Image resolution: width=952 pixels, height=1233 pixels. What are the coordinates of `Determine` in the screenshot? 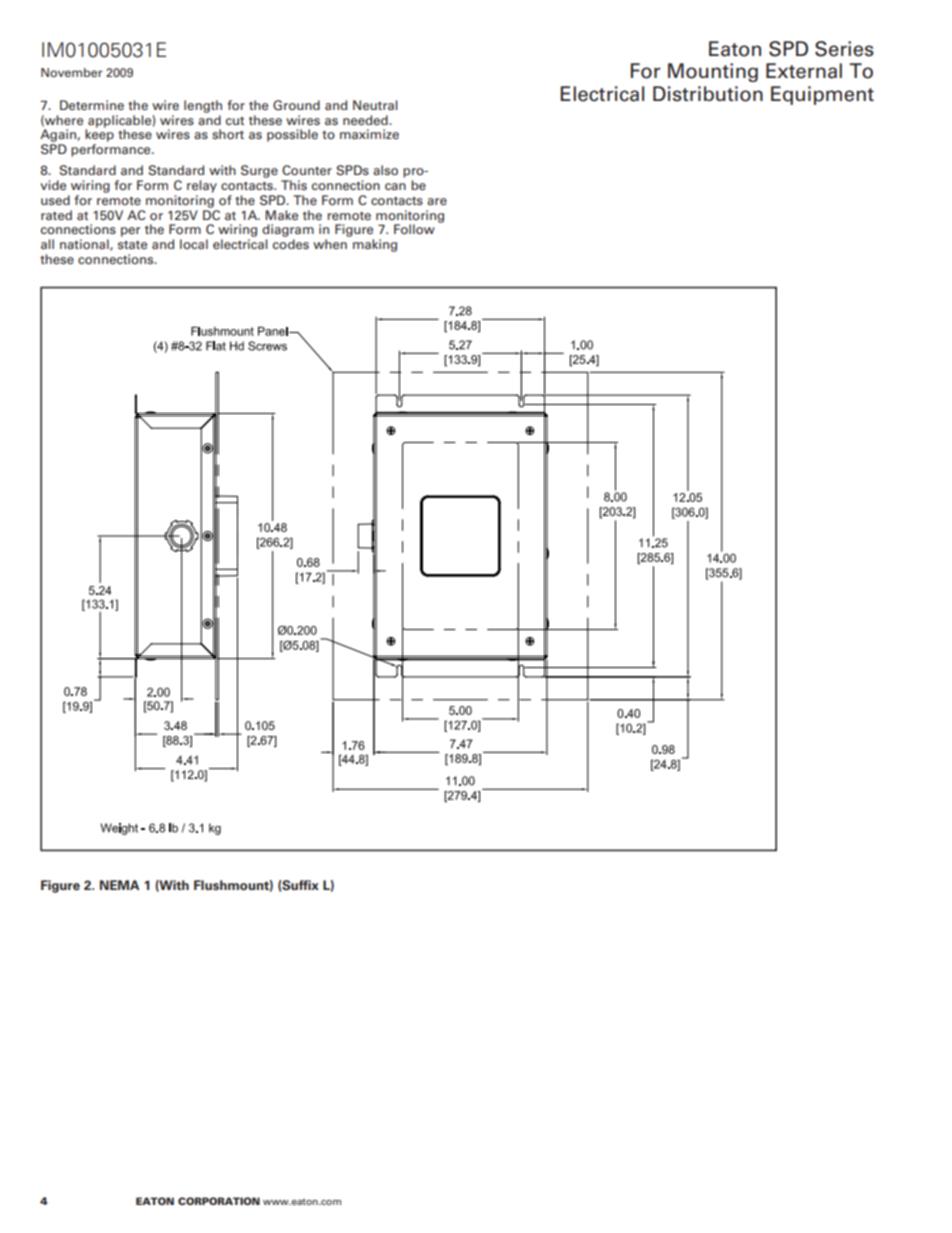 It's located at (92, 105).
